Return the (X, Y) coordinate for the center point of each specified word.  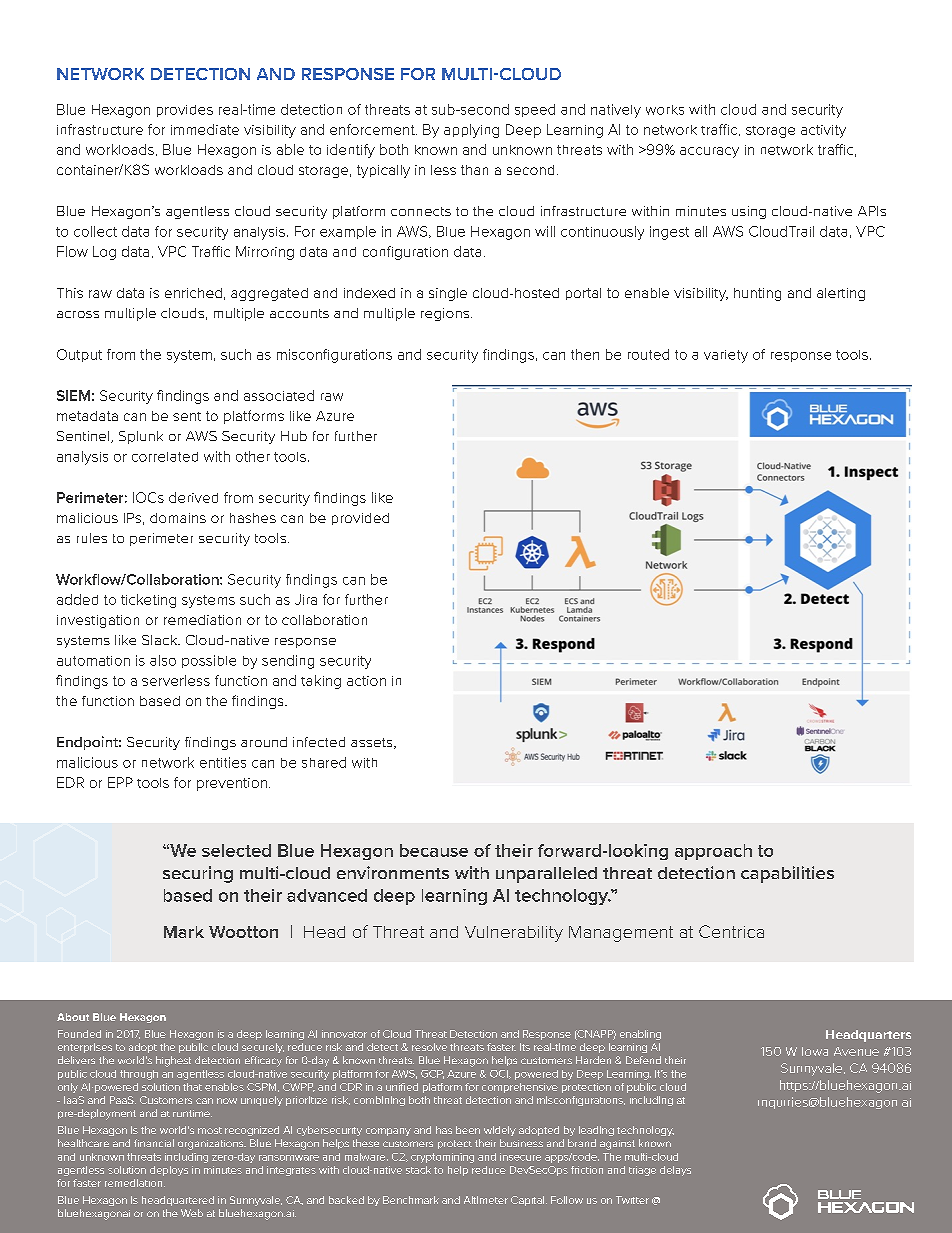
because (434, 850)
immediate (205, 129)
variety (726, 356)
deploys (169, 1171)
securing (198, 874)
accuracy (709, 152)
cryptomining (442, 1158)
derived (193, 497)
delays (675, 1171)
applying (471, 131)
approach (713, 852)
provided (360, 519)
